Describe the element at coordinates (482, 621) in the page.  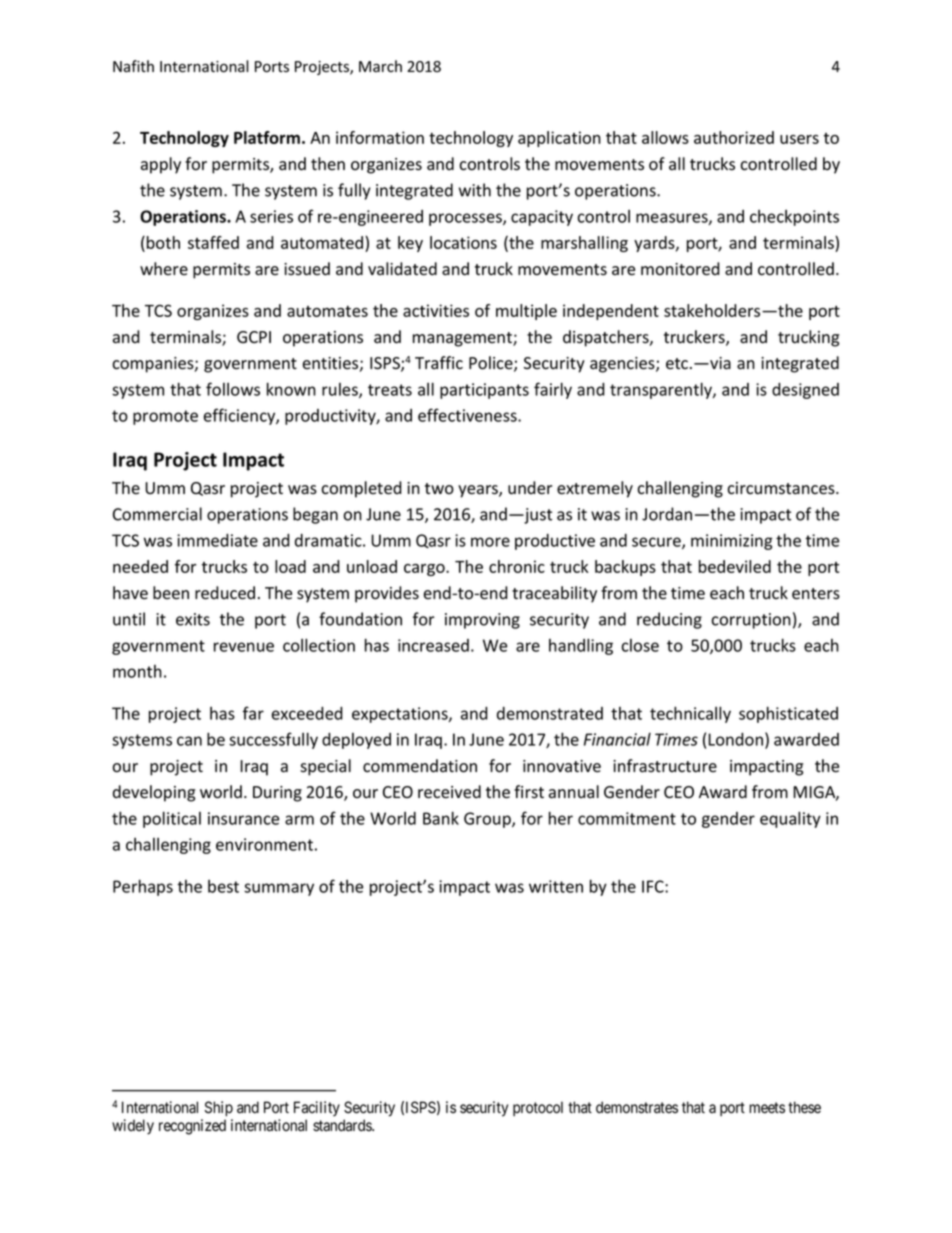
I see `improving` at that location.
